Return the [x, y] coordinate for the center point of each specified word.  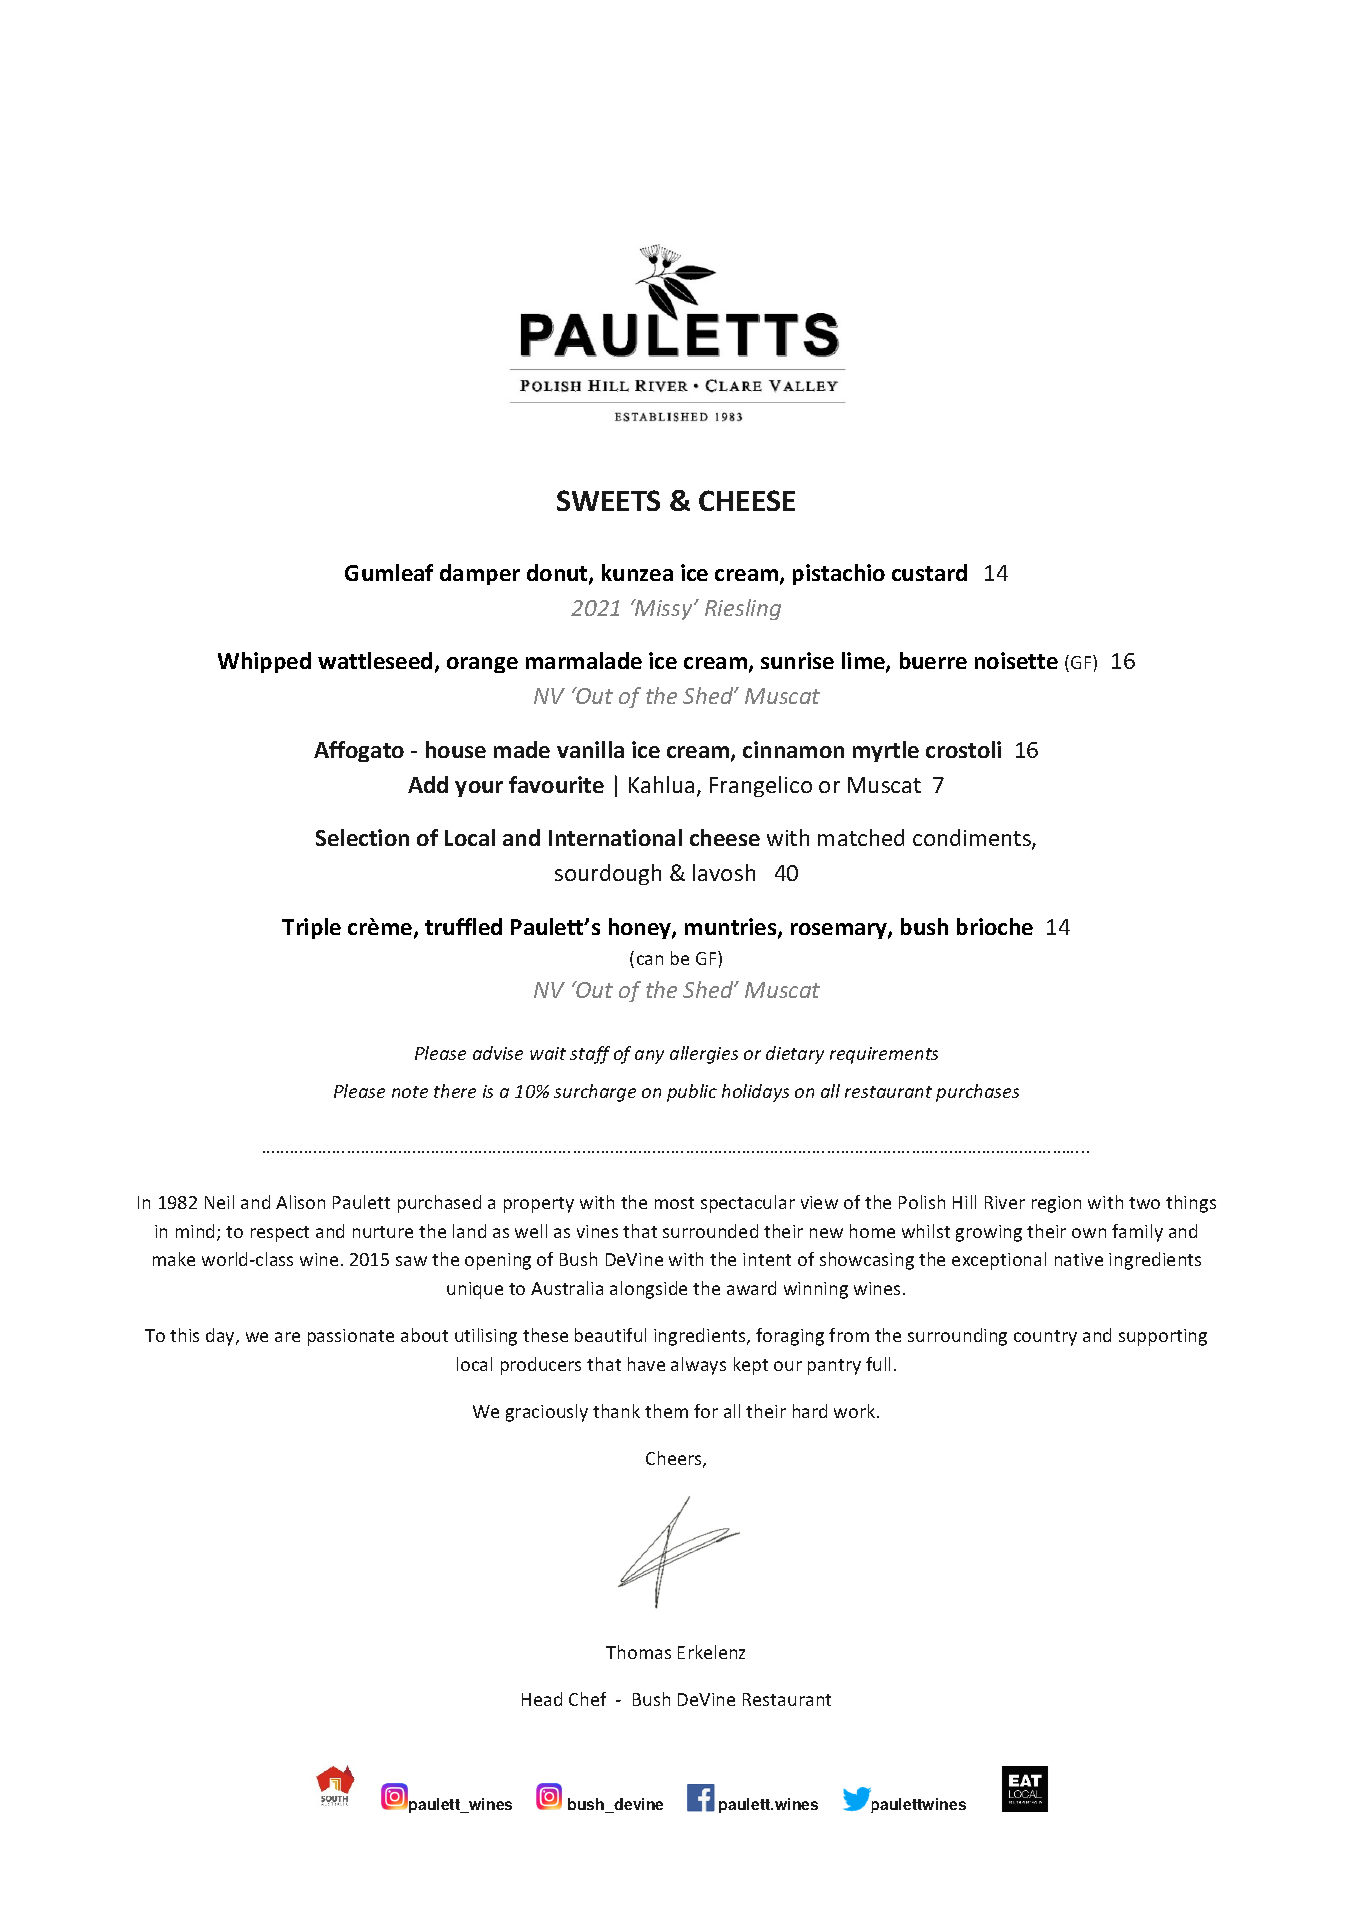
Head [542, 1699]
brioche [995, 926]
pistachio [839, 574]
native [1079, 1259]
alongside [648, 1290]
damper [480, 574]
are [287, 1337]
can [650, 960]
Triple [311, 928]
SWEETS [608, 500]
